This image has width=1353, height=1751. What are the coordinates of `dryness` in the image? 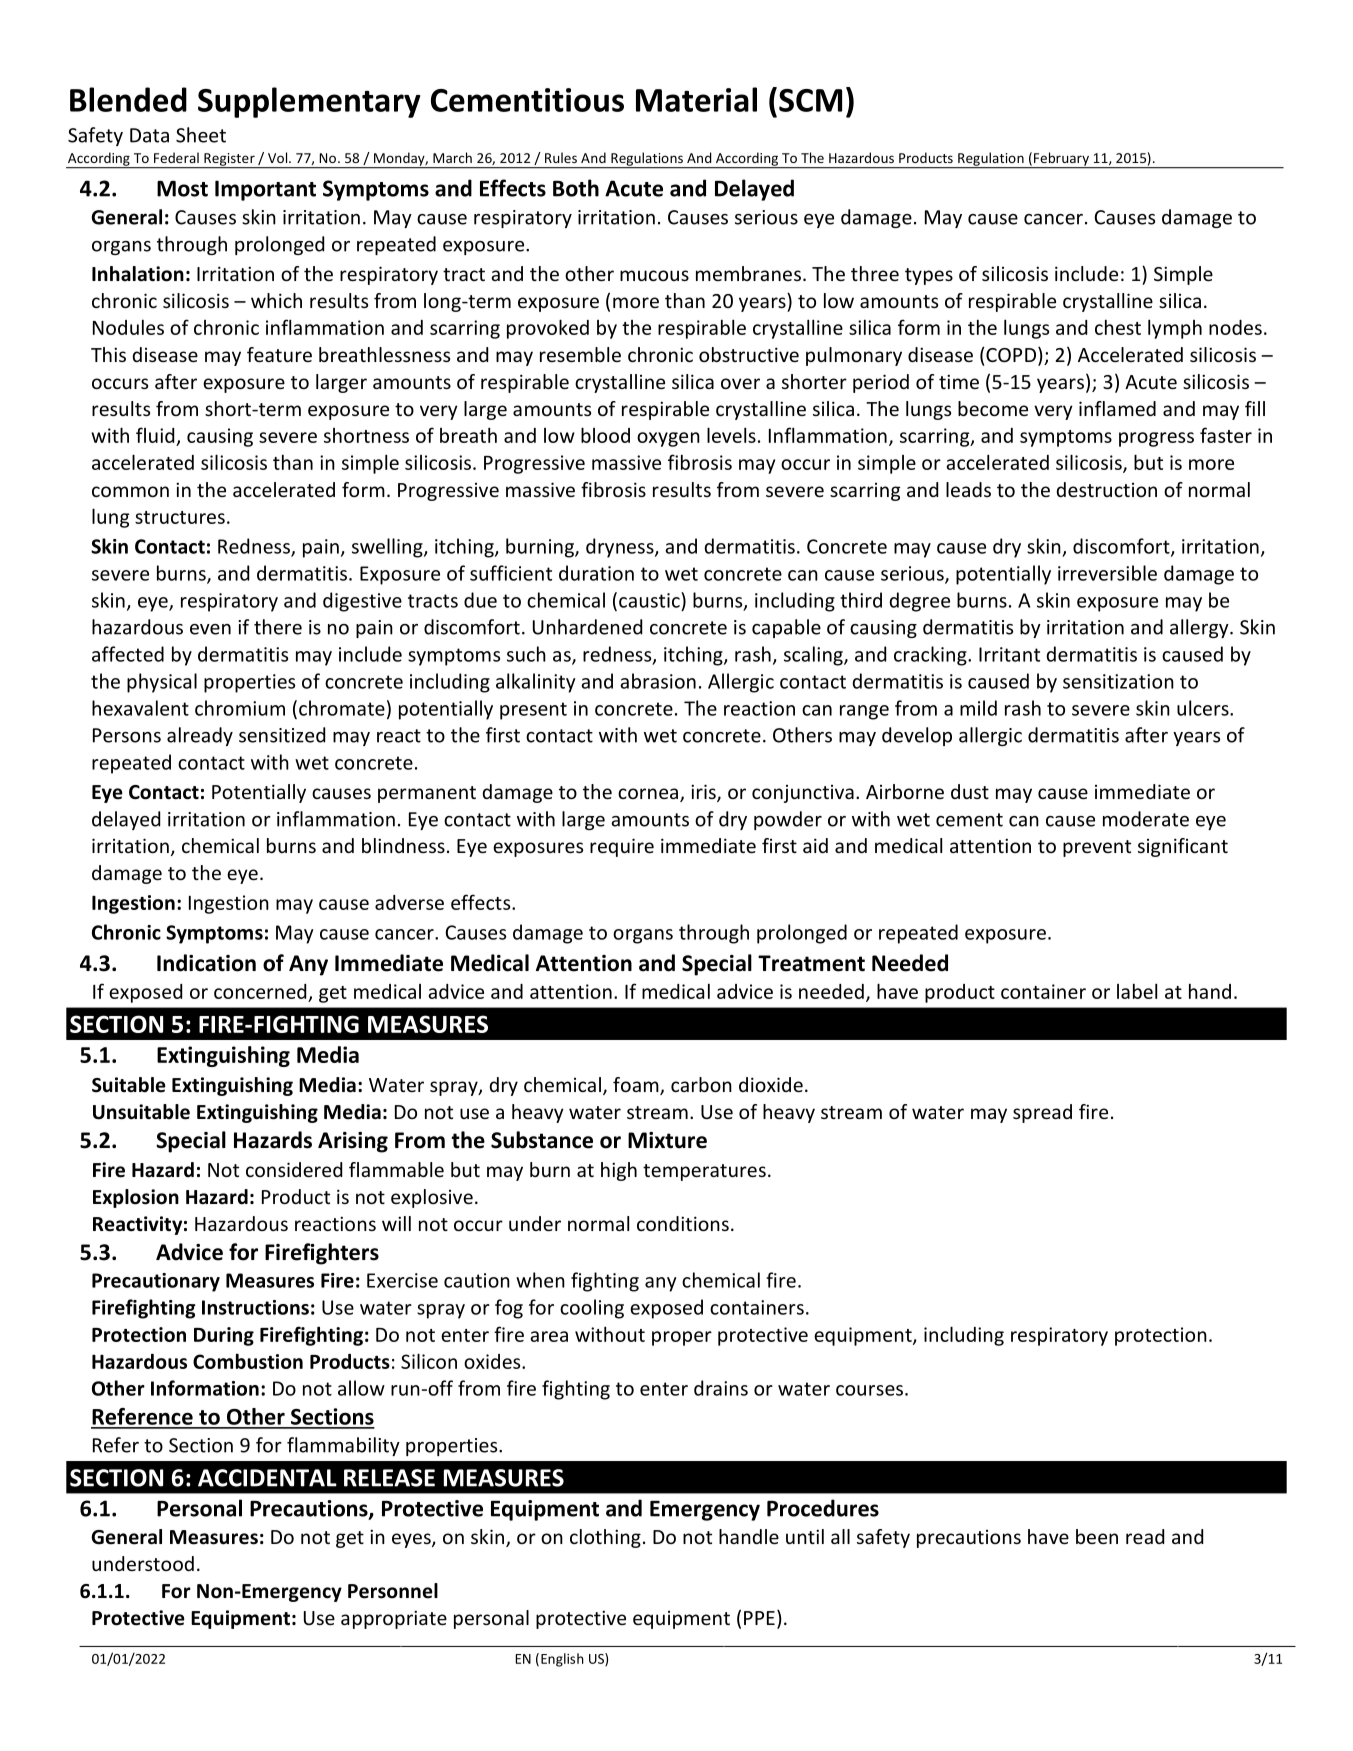 It's located at (621, 548).
